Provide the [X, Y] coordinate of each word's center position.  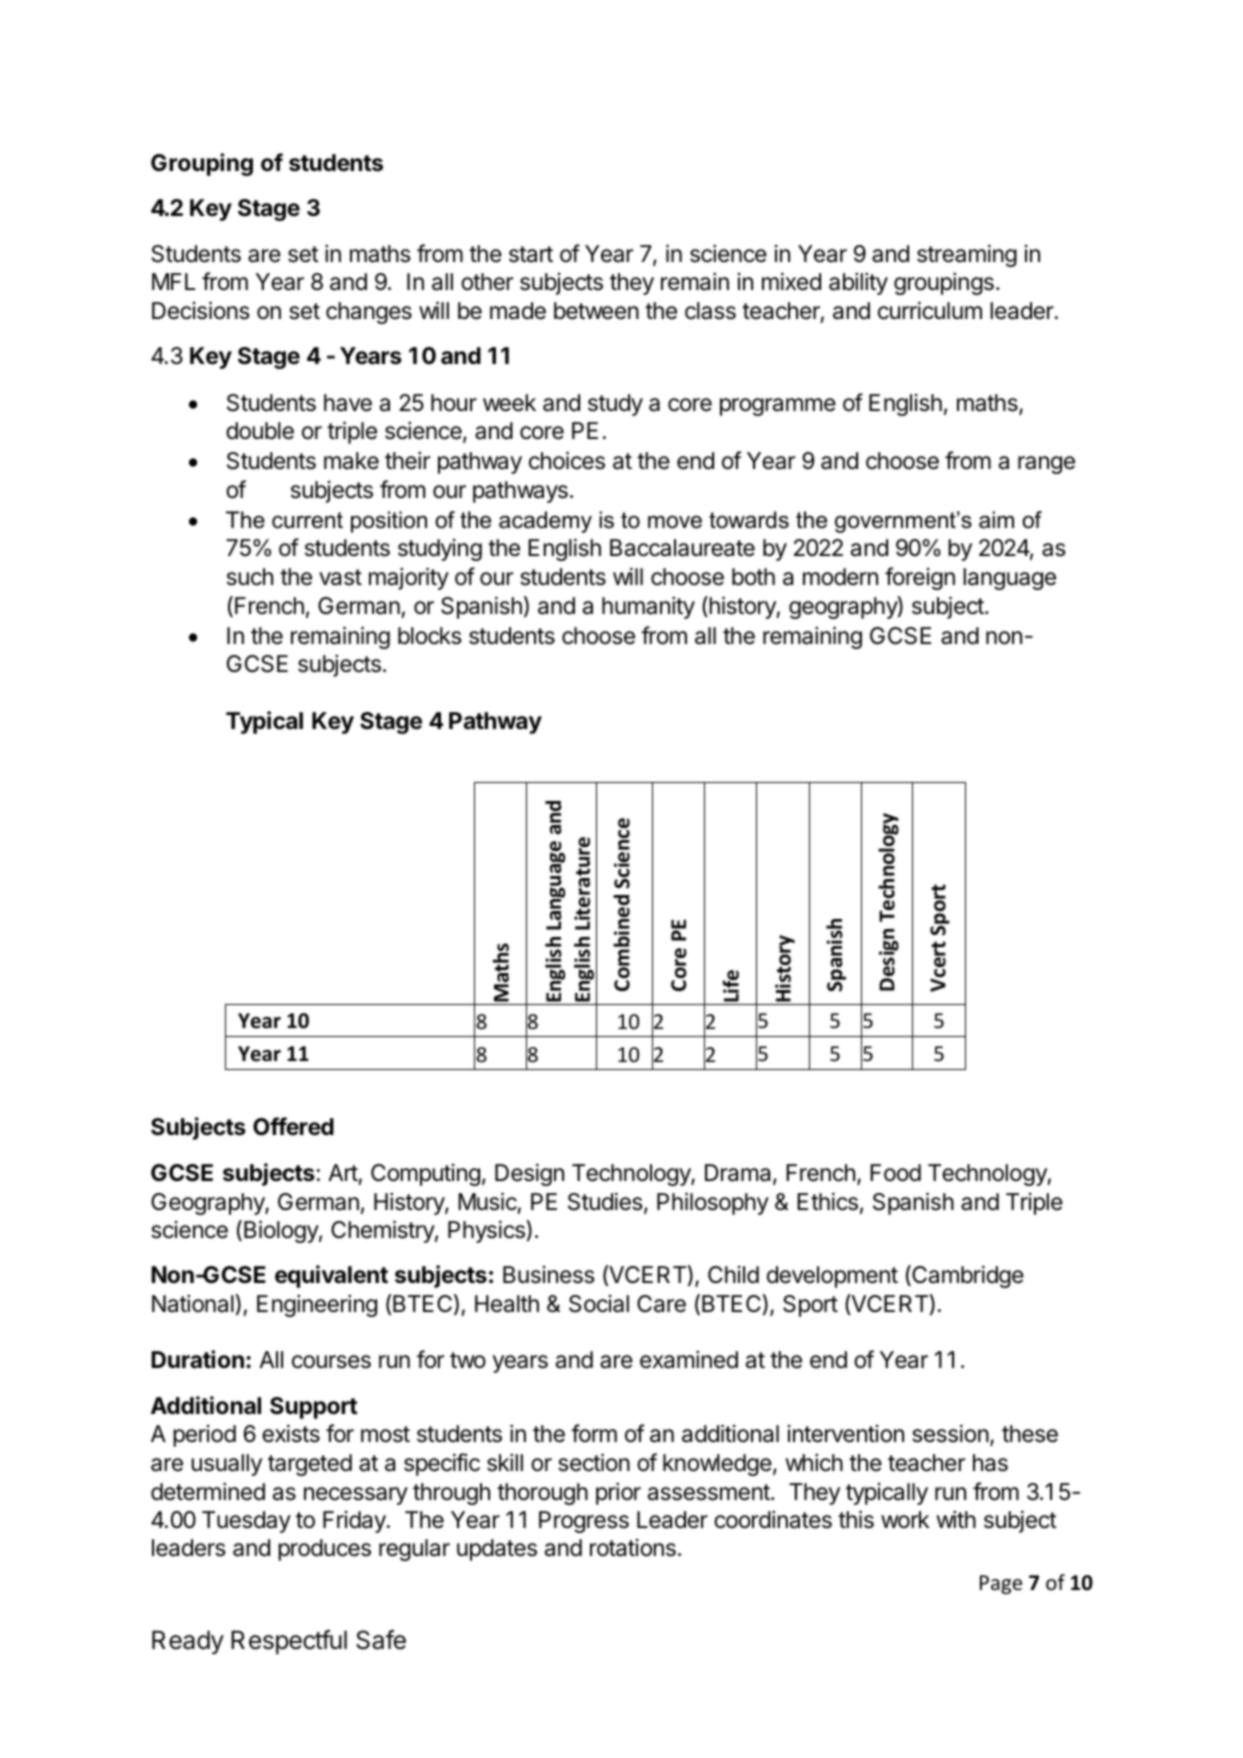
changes [369, 313]
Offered [293, 1126]
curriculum [930, 310]
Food [895, 1173]
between [596, 311]
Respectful [289, 1642]
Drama [739, 1174]
